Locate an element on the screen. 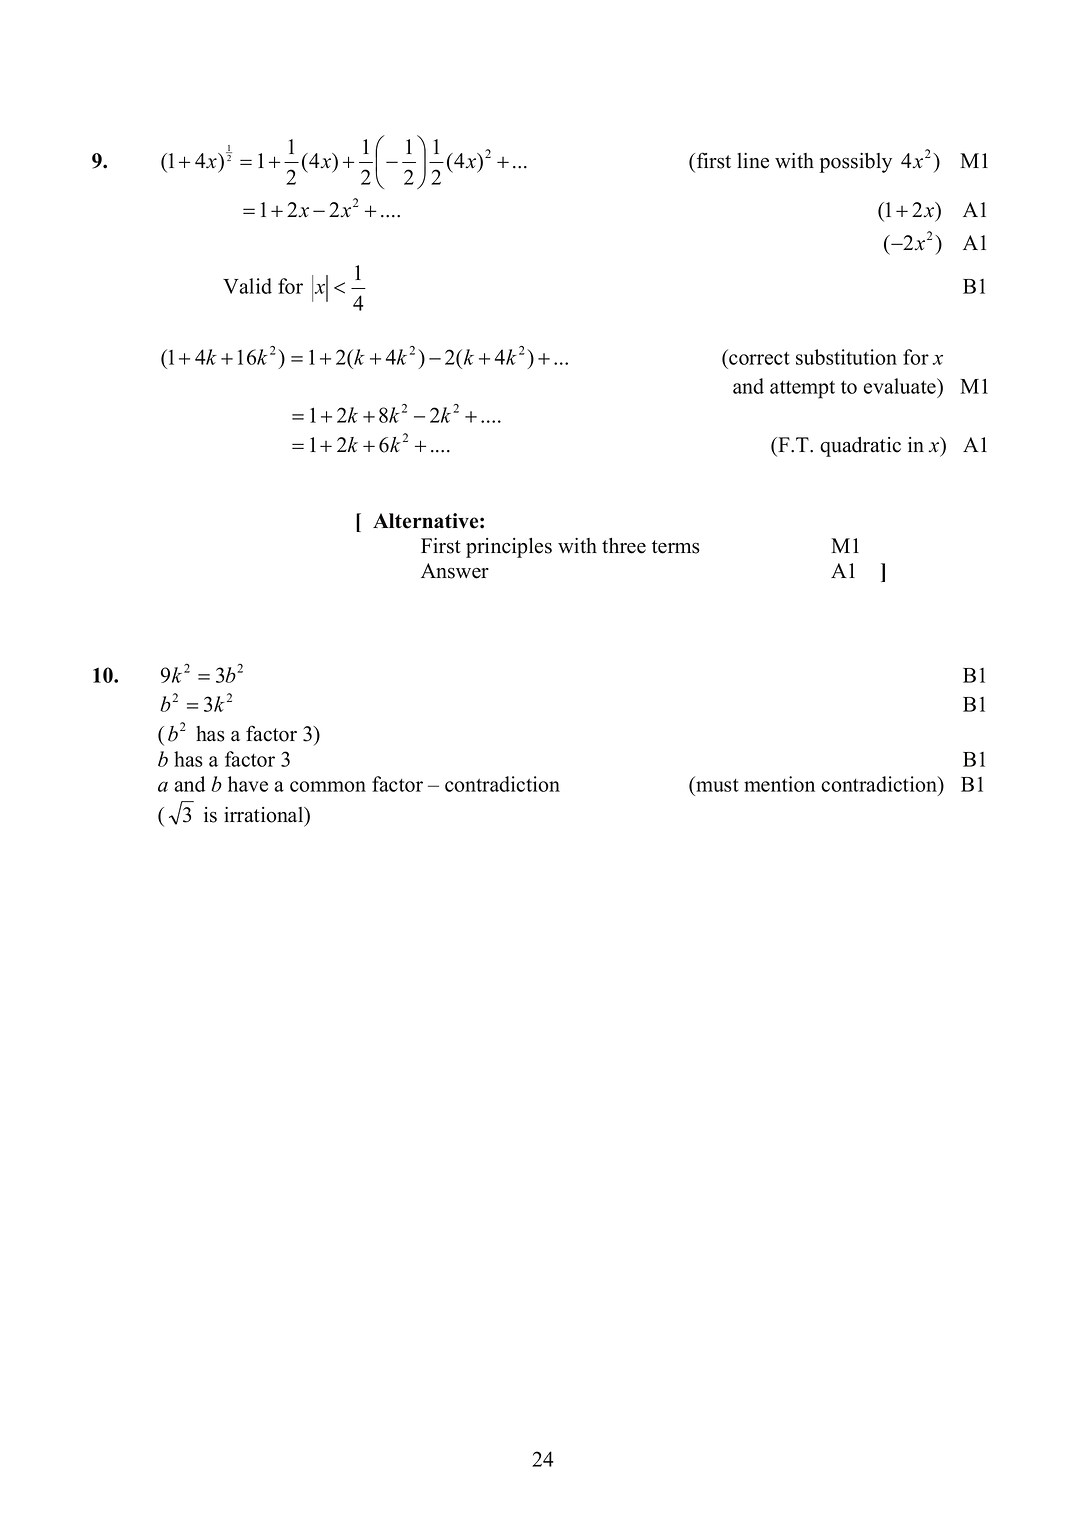 Image resolution: width=1086 pixels, height=1537 pixels. quadratic is located at coordinates (860, 447).
